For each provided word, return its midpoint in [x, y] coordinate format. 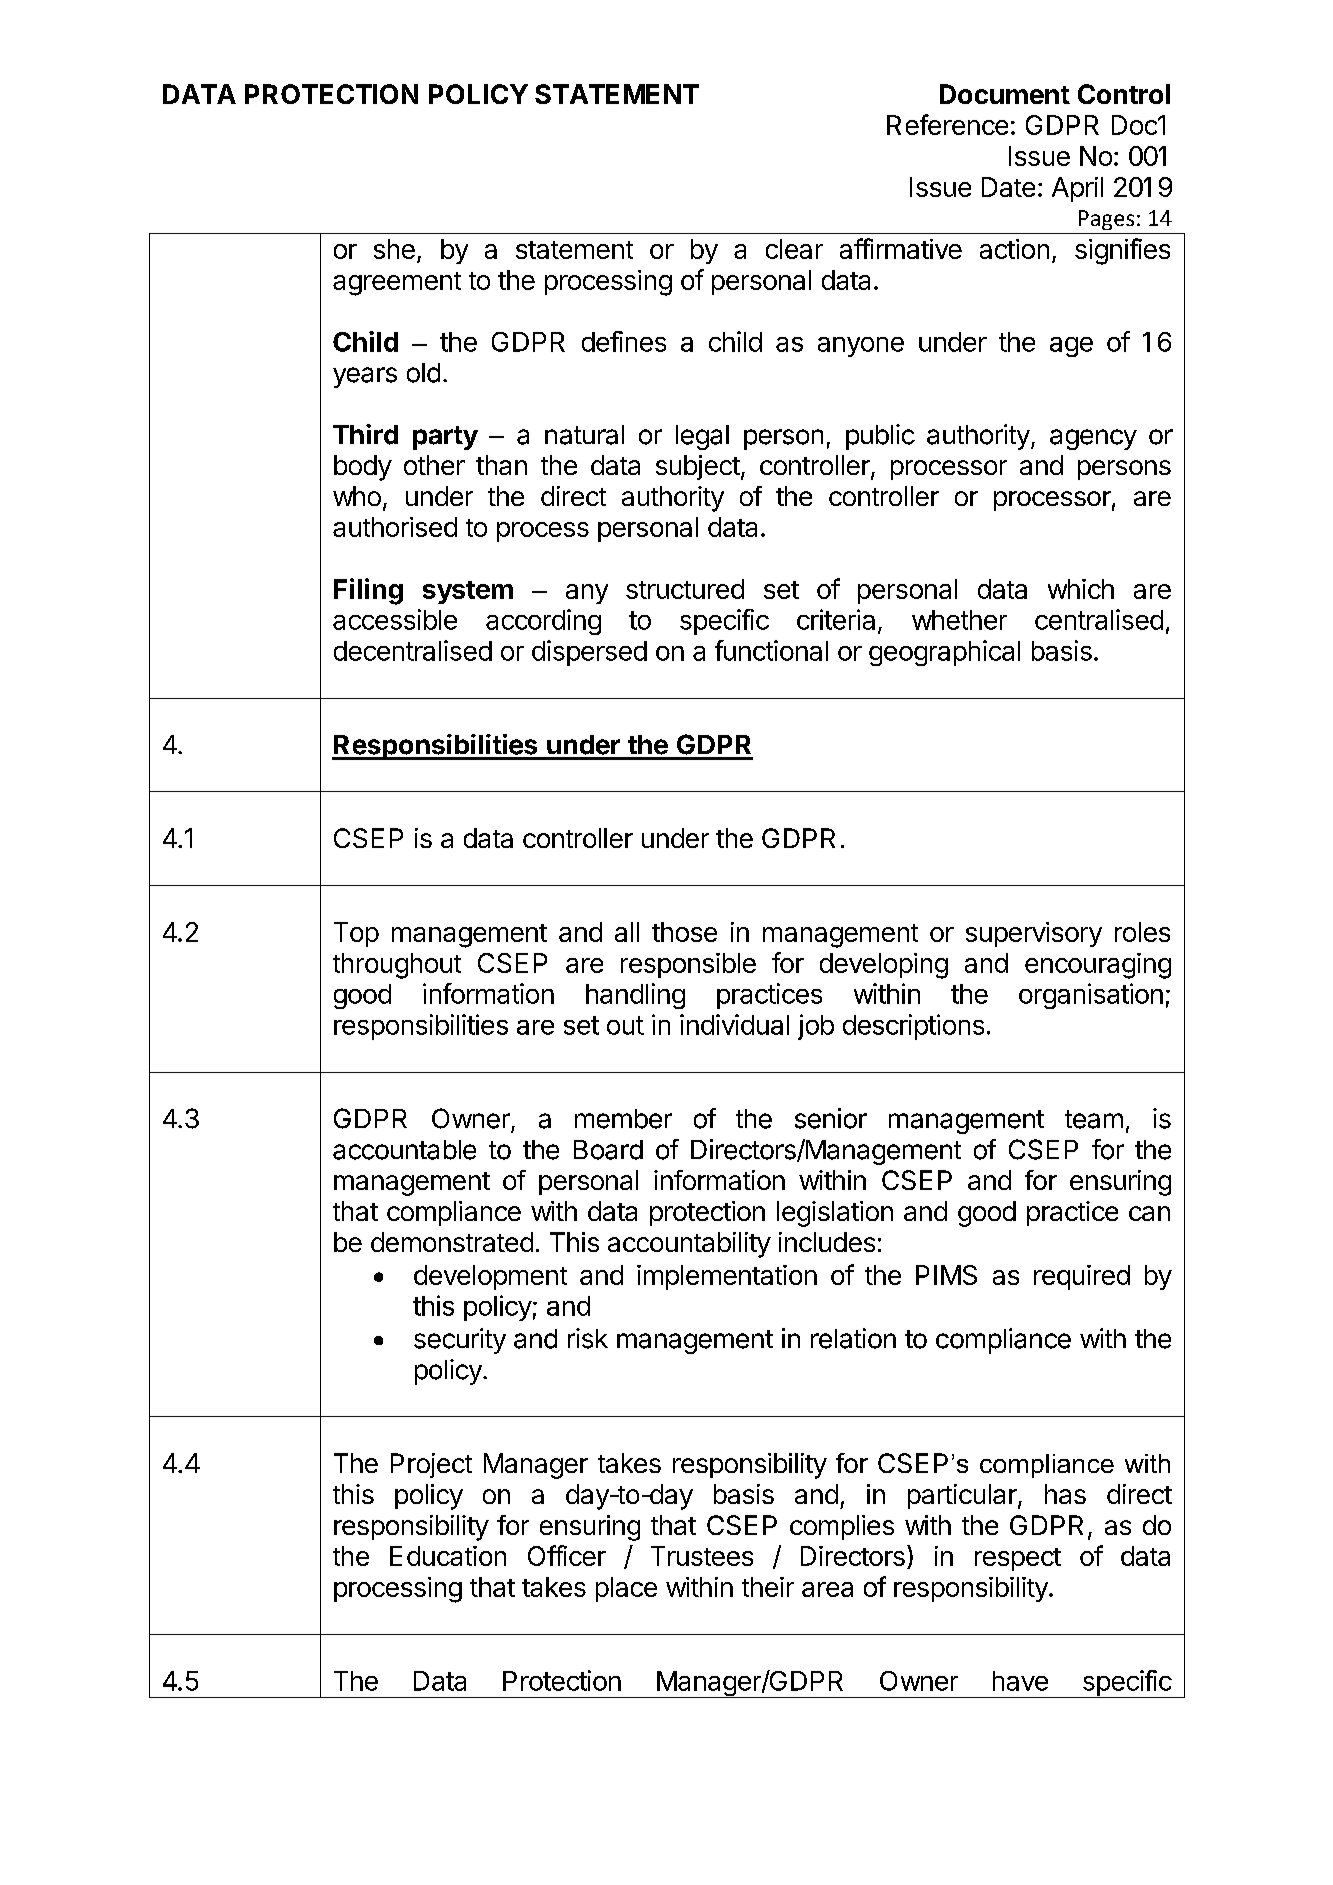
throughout [397, 966]
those [684, 932]
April [1077, 189]
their [768, 1587]
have [1020, 1681]
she [394, 249]
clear [794, 249]
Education [448, 1556]
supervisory [1034, 934]
